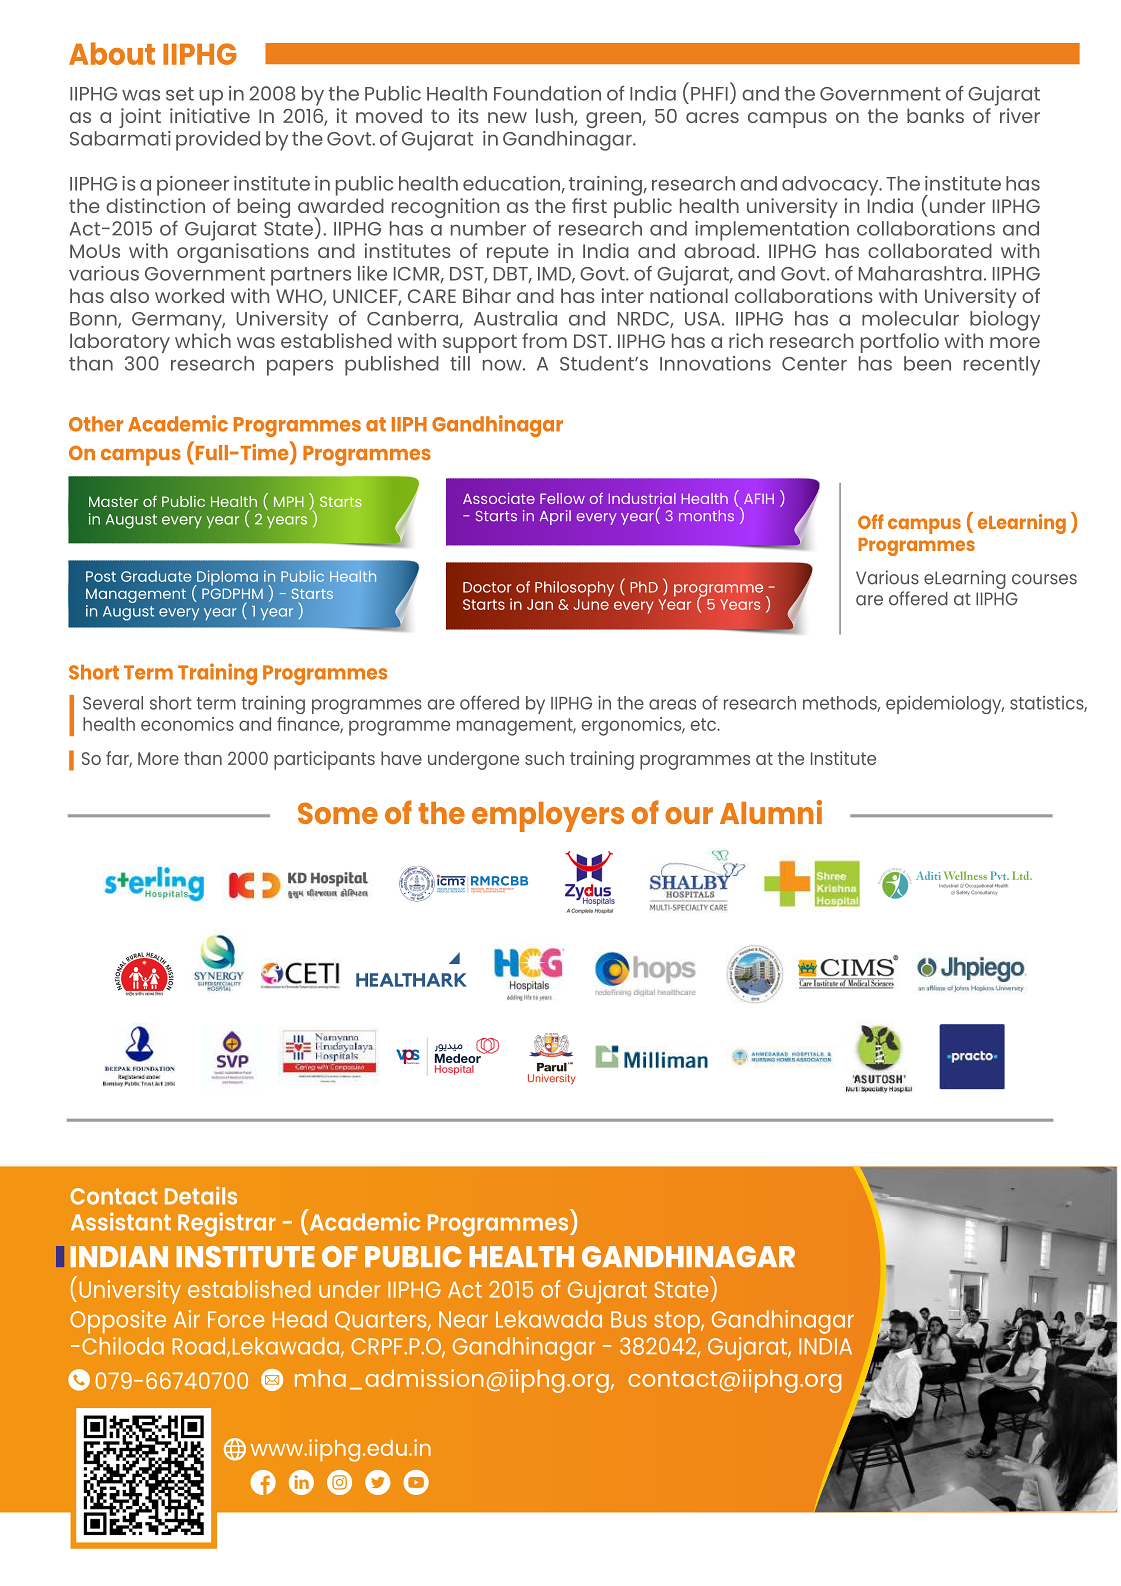 Image resolution: width=1121 pixels, height=1586 pixels. I want to click on courses, so click(1044, 579).
